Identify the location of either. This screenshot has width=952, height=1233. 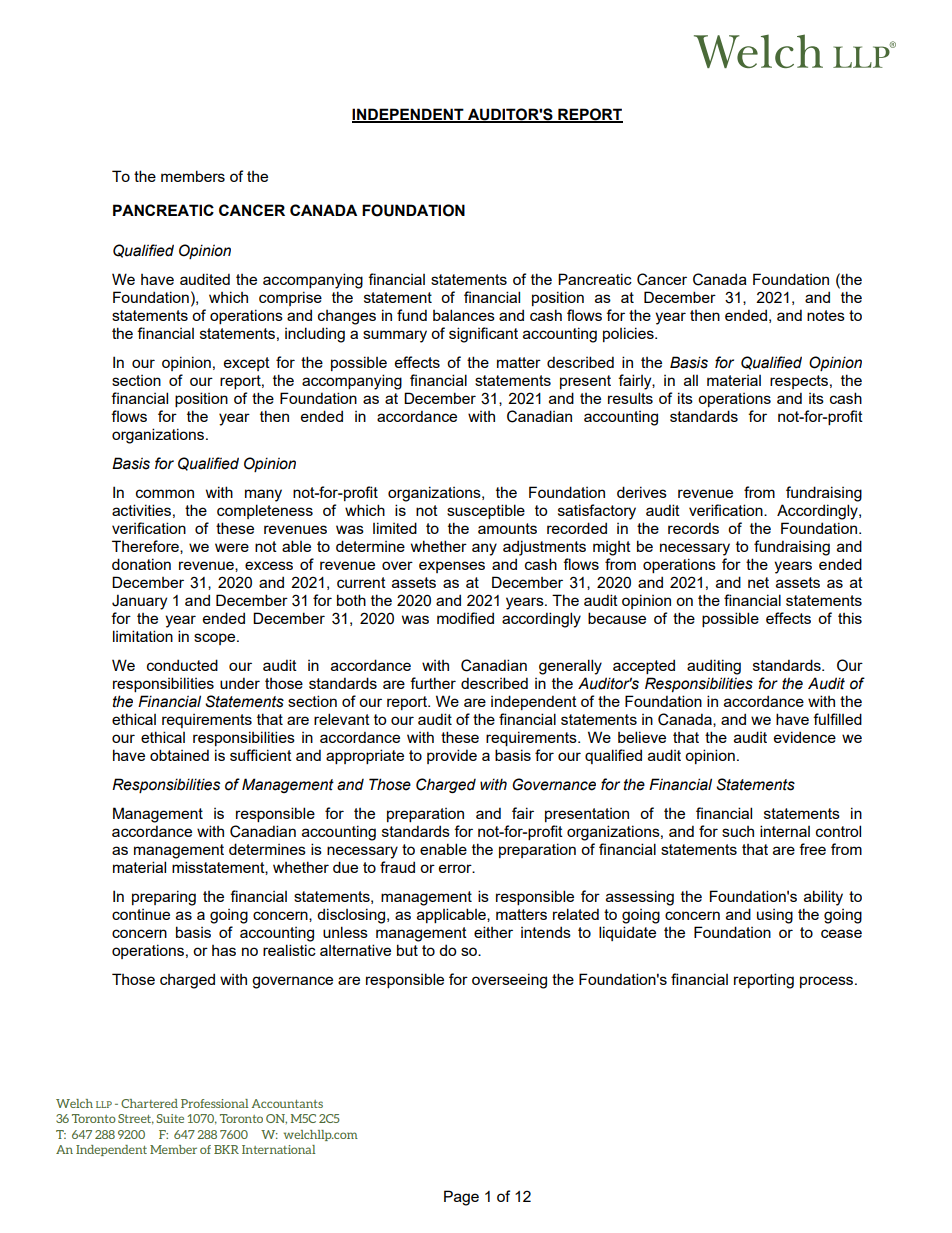
(493, 932).
